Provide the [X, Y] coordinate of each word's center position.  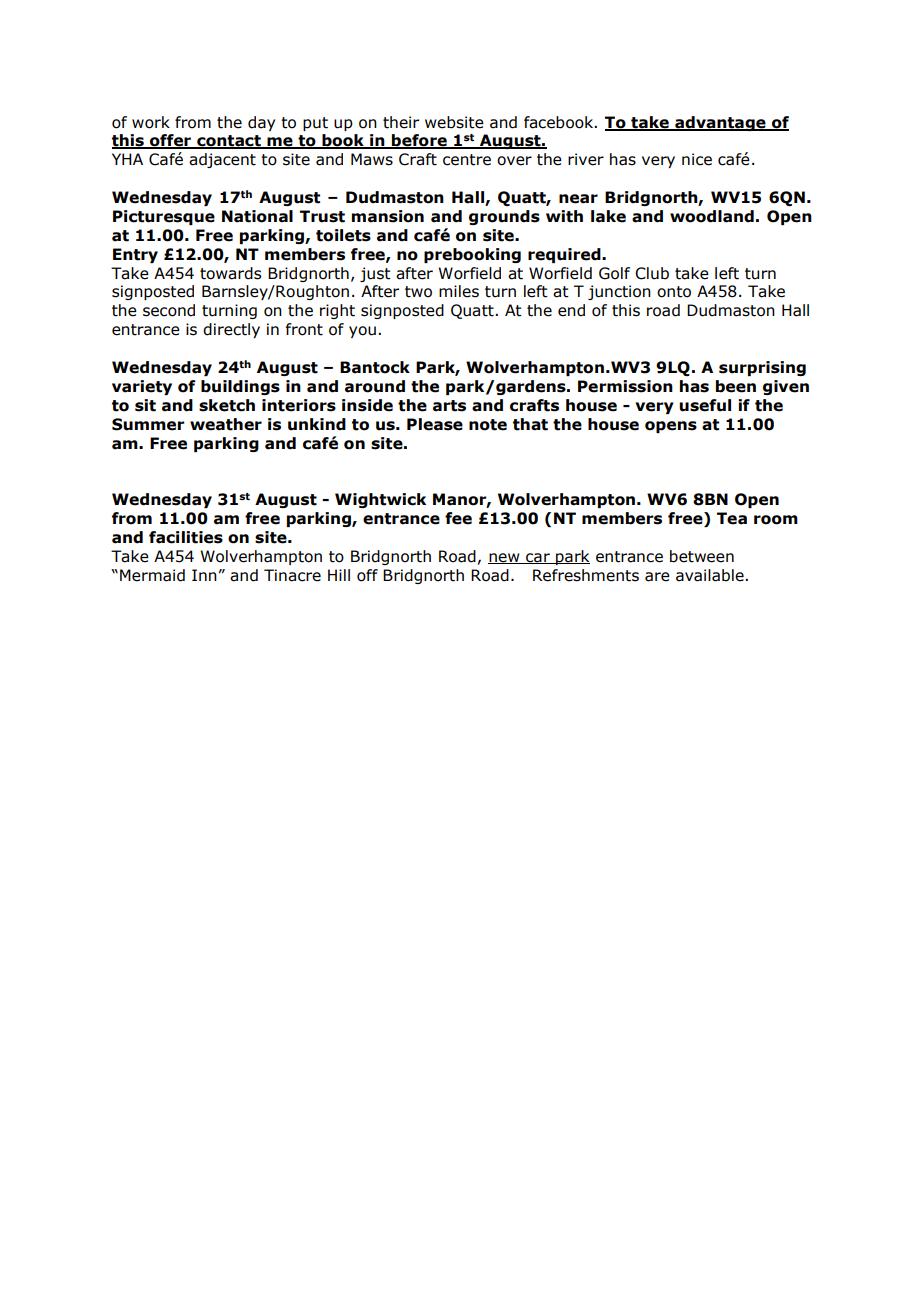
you [362, 332]
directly [231, 330]
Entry [135, 255]
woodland [712, 216]
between [702, 556]
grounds [504, 217]
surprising [762, 368]
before [419, 141]
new [505, 558]
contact [229, 142]
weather [226, 424]
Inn [204, 575]
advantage [720, 123]
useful [705, 405]
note [488, 425]
